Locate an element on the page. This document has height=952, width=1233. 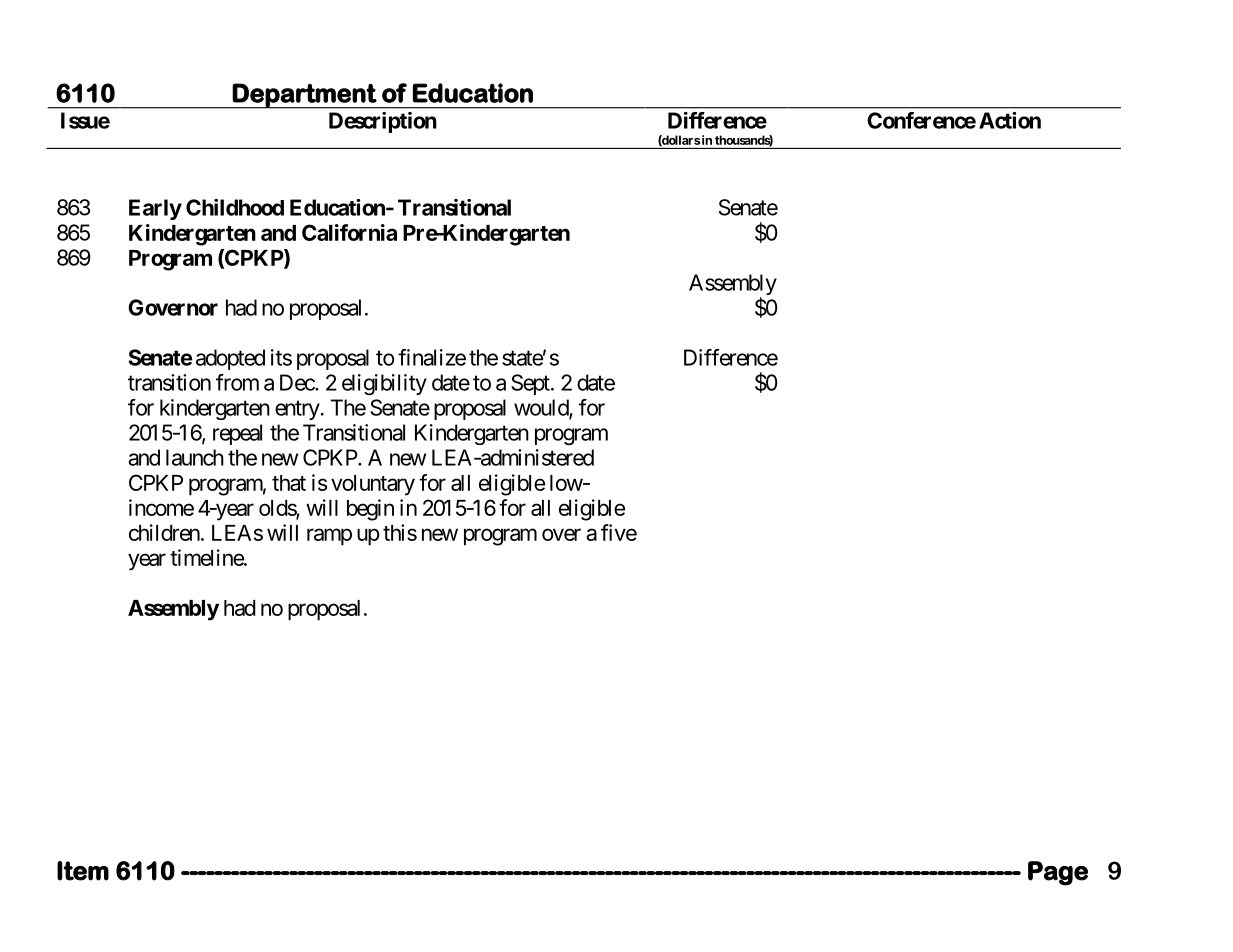
Department is located at coordinates (304, 96).
